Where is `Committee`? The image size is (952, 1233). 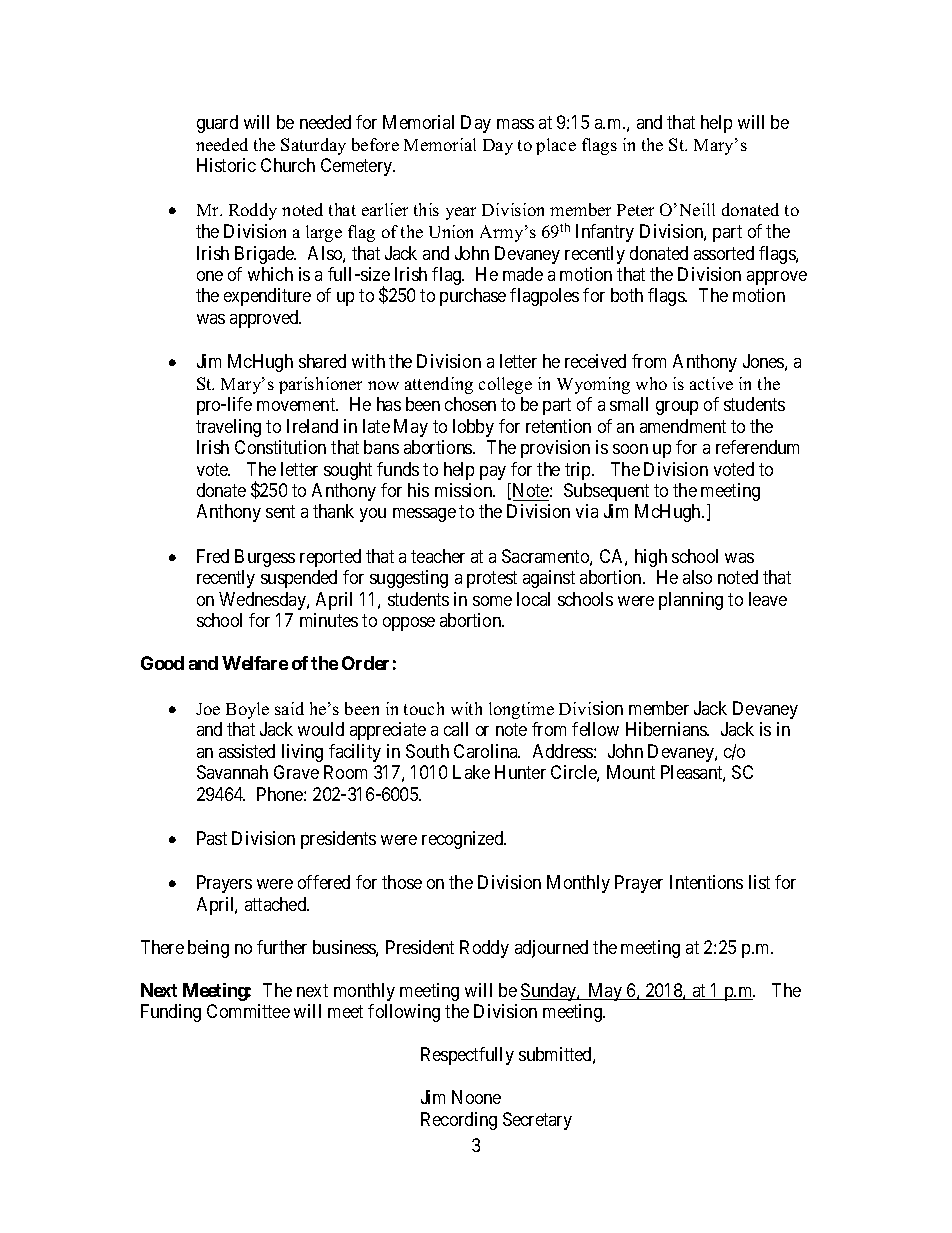
Committee is located at coordinates (248, 1011).
